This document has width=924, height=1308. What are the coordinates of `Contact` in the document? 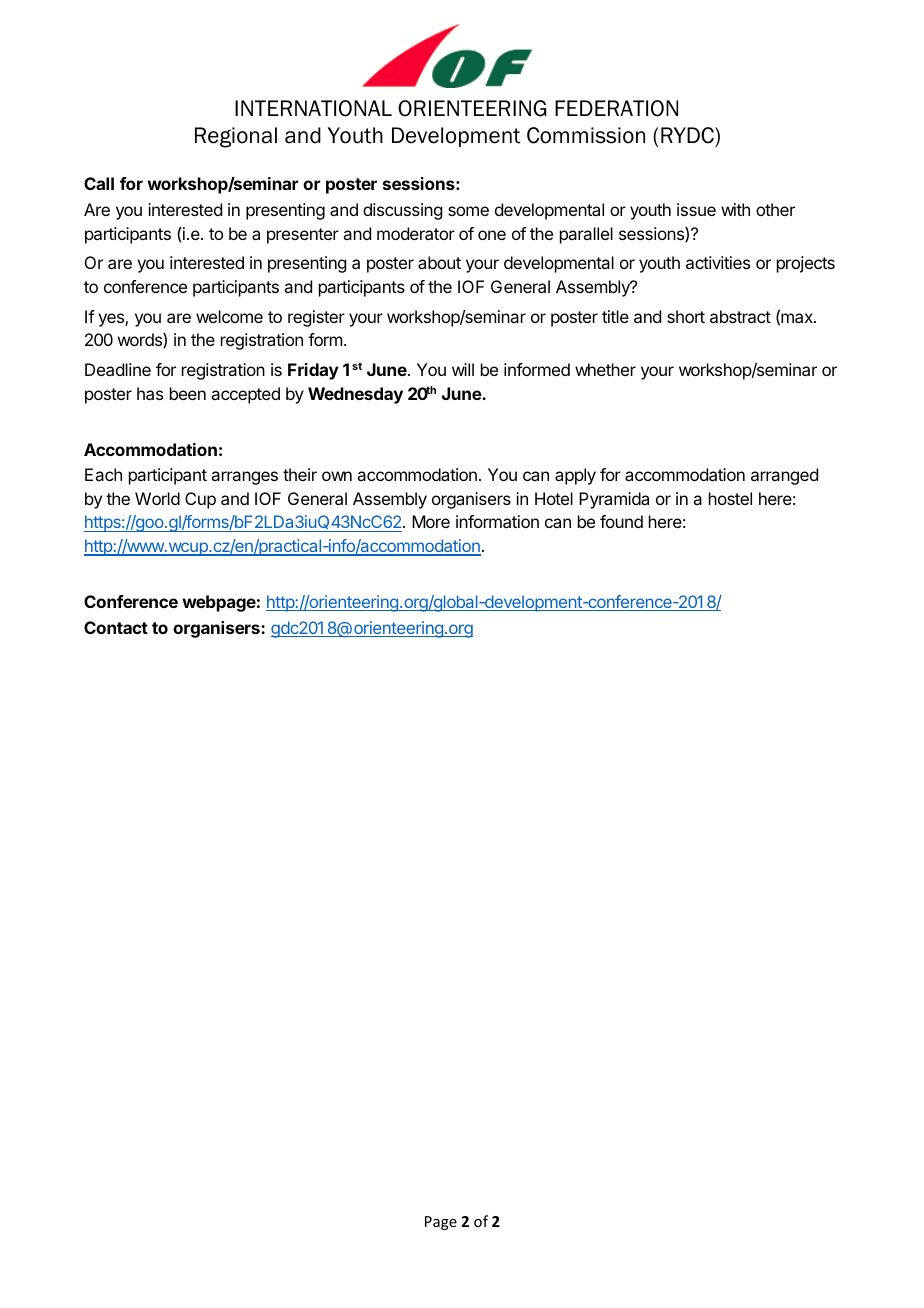 It's located at (116, 627).
